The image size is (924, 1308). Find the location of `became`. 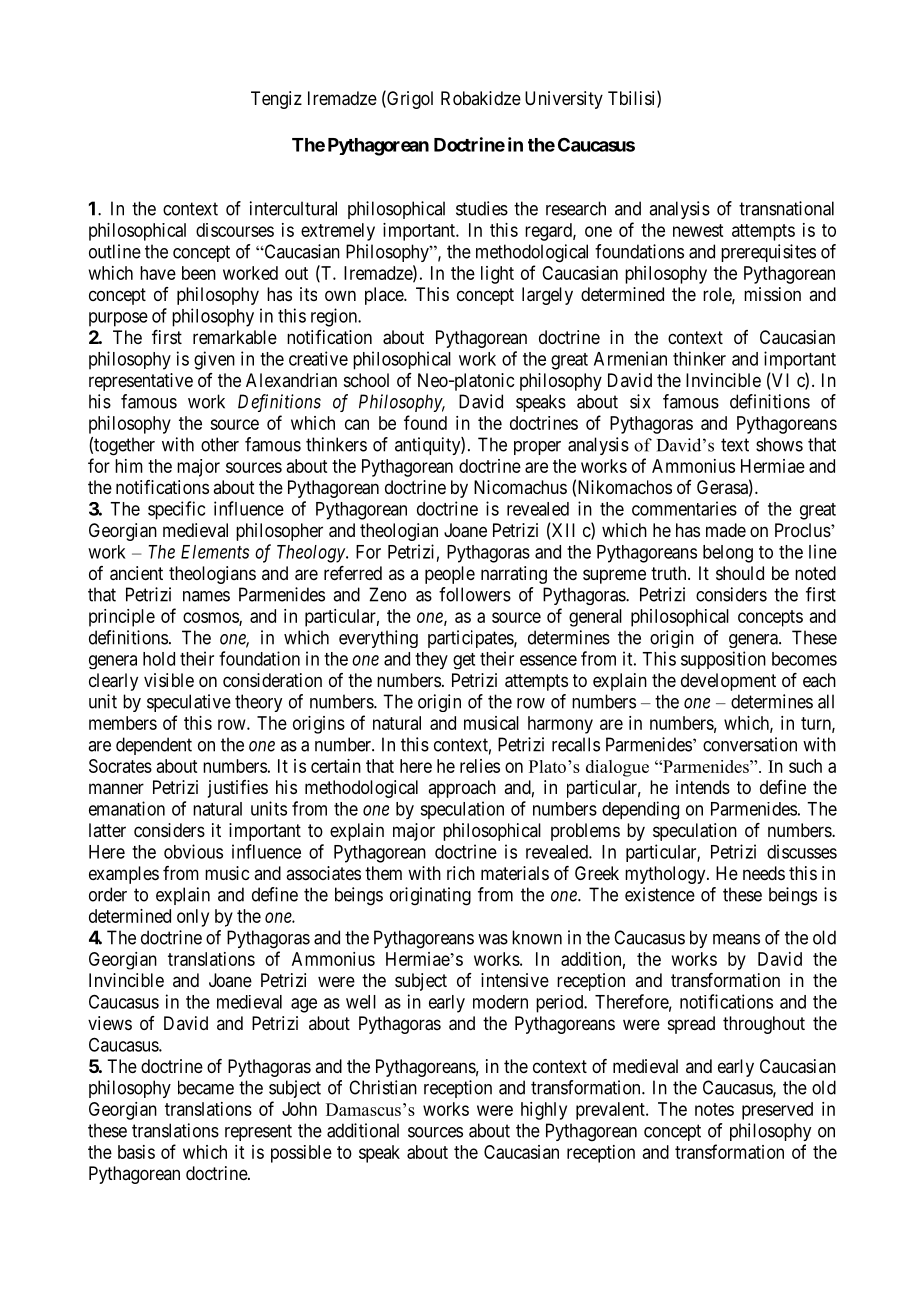

became is located at coordinates (206, 1087).
